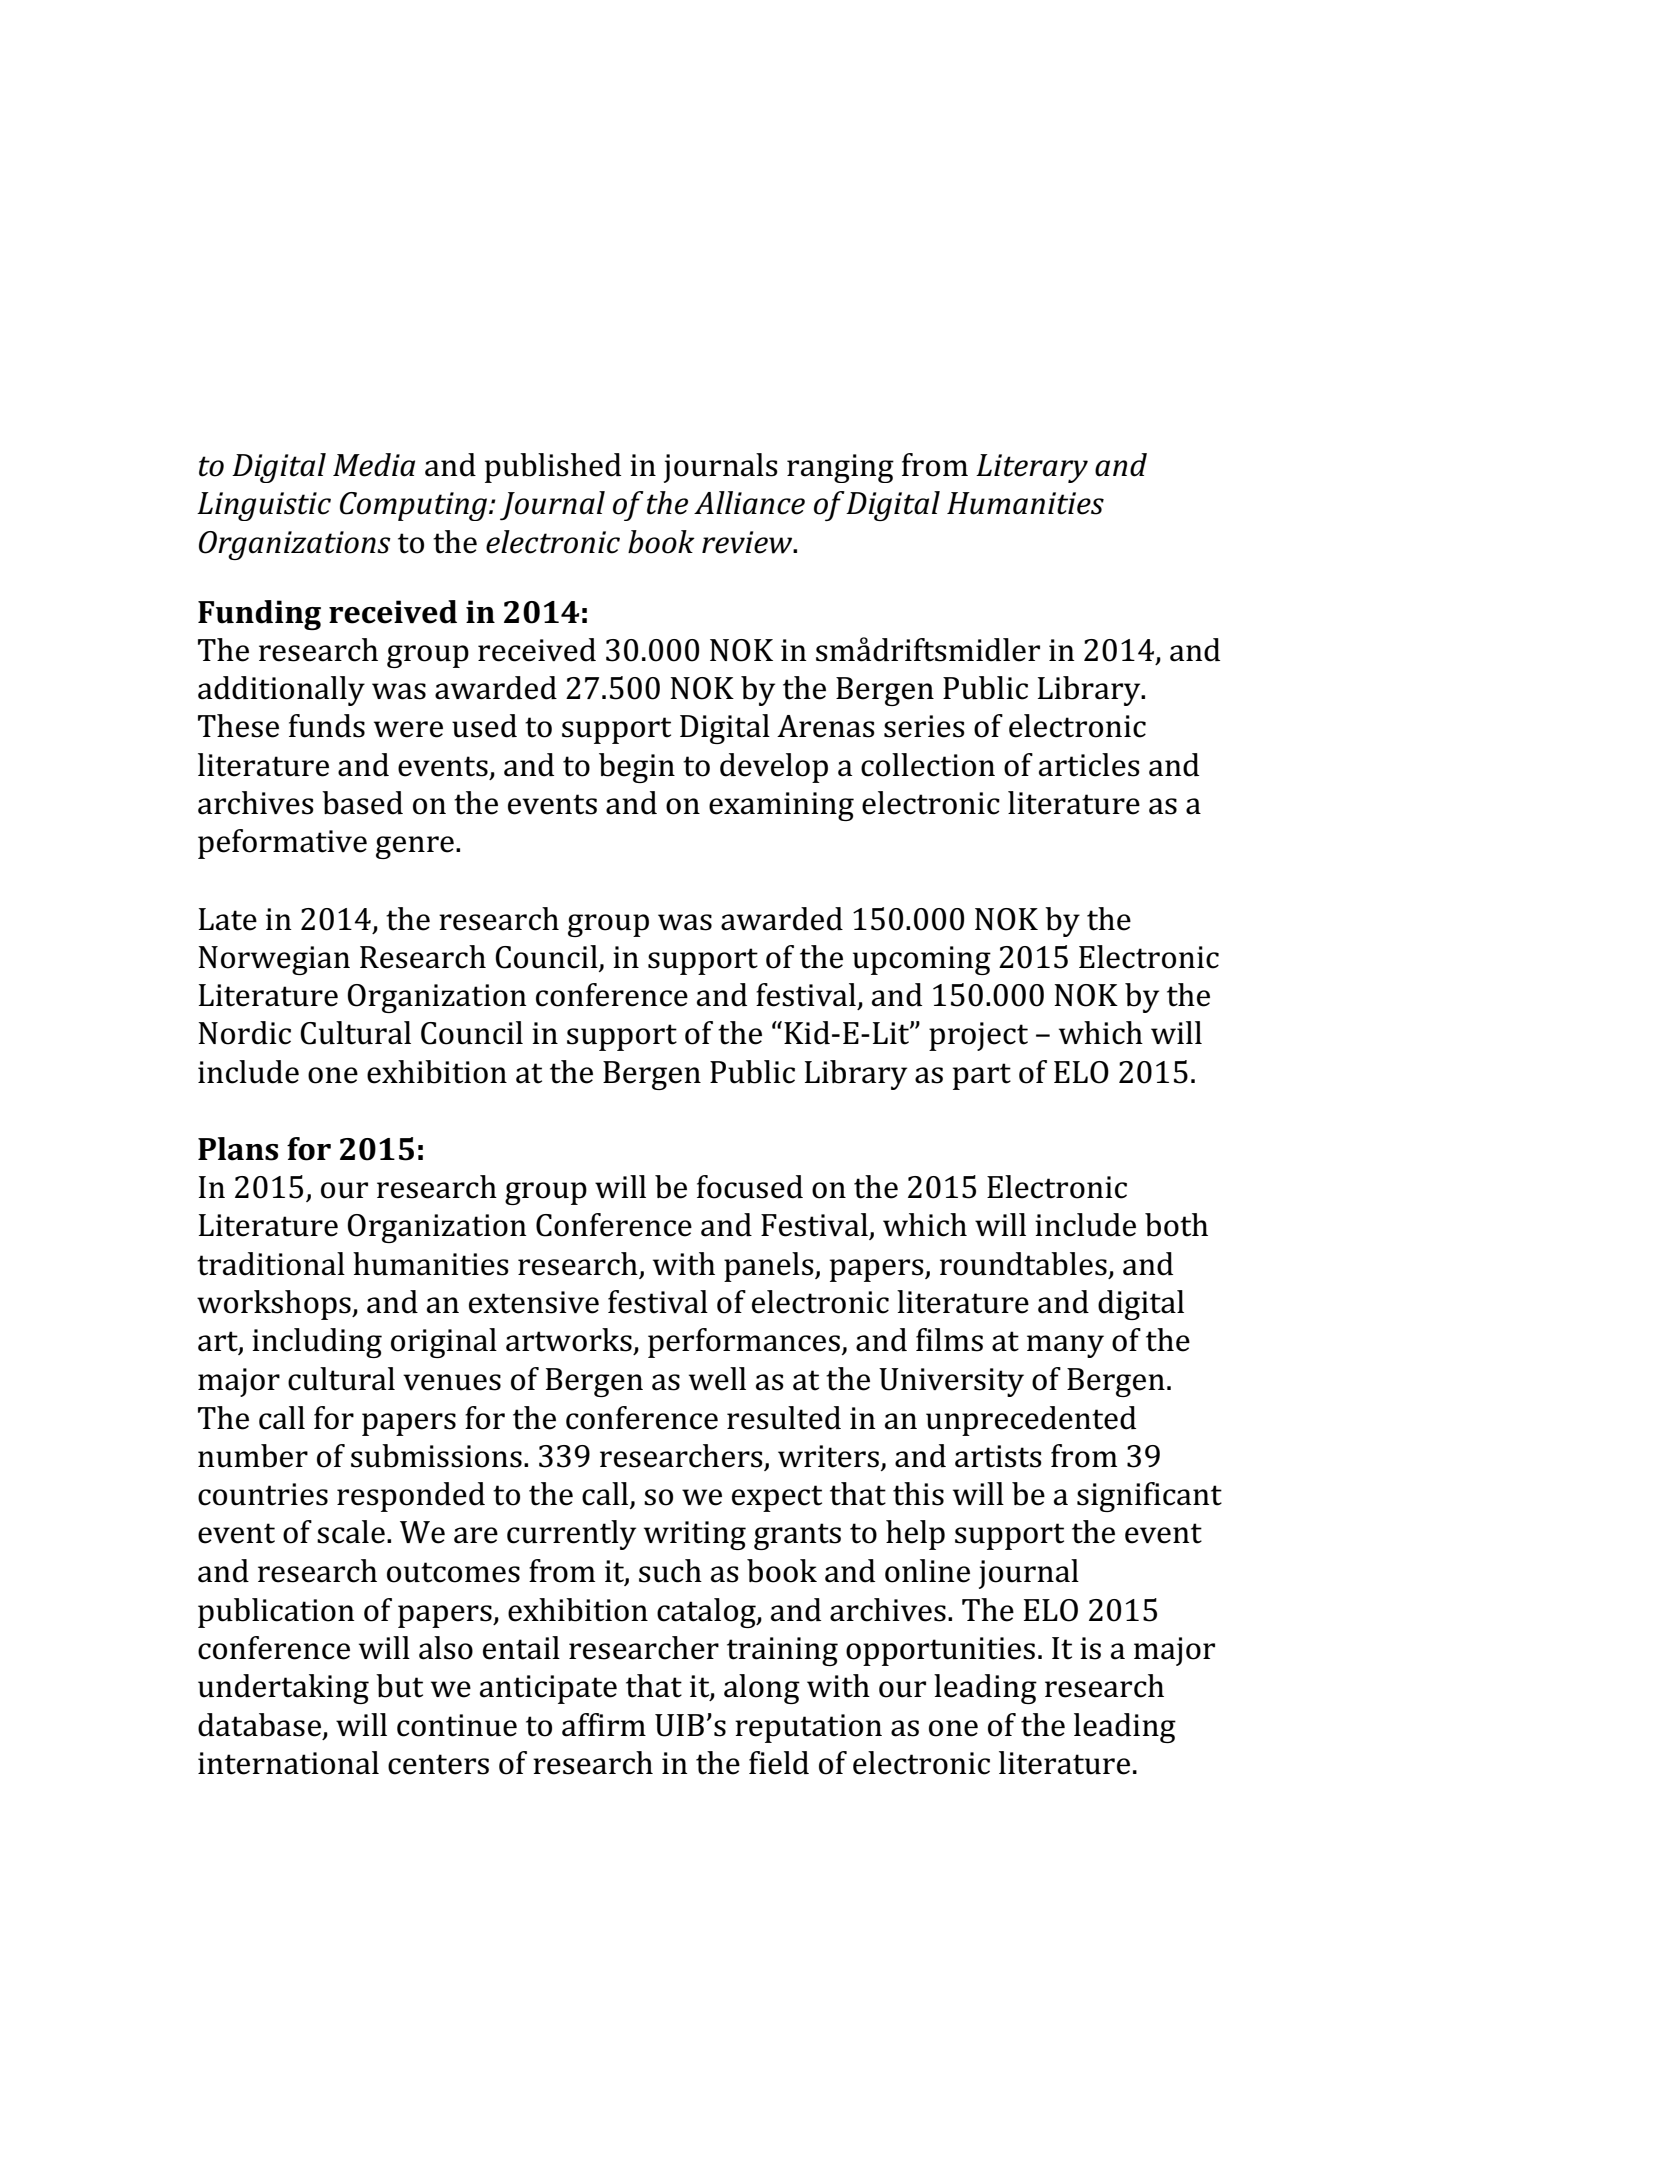 This image has width=1670, height=2161. I want to click on unprecedented, so click(1031, 1421).
